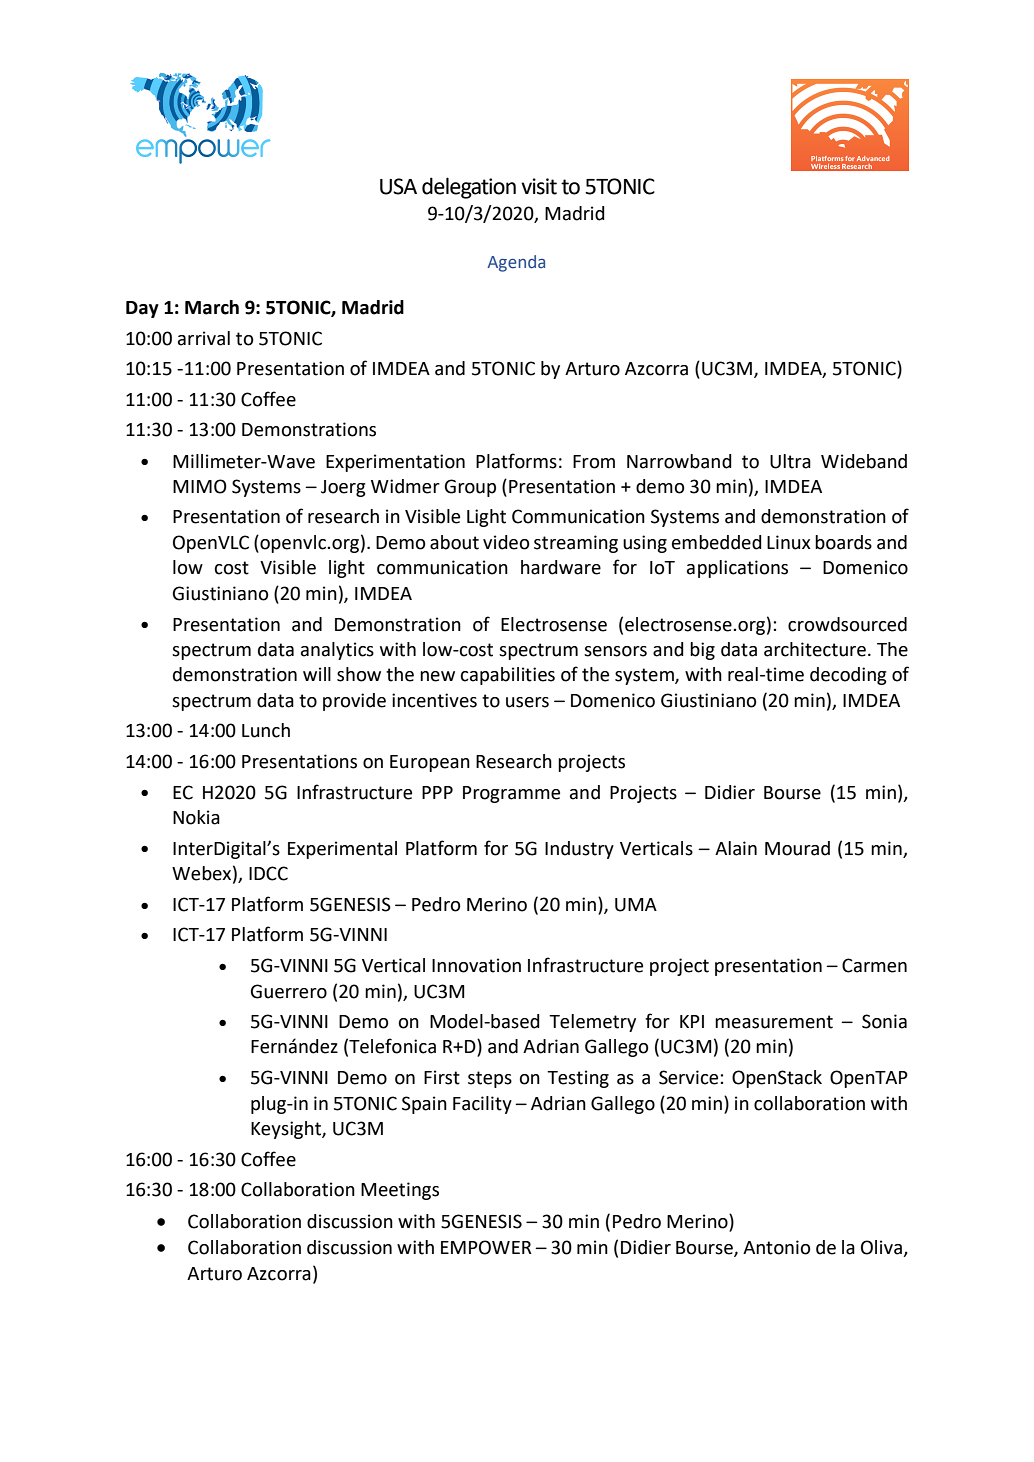  I want to click on Guerrero, so click(288, 991).
